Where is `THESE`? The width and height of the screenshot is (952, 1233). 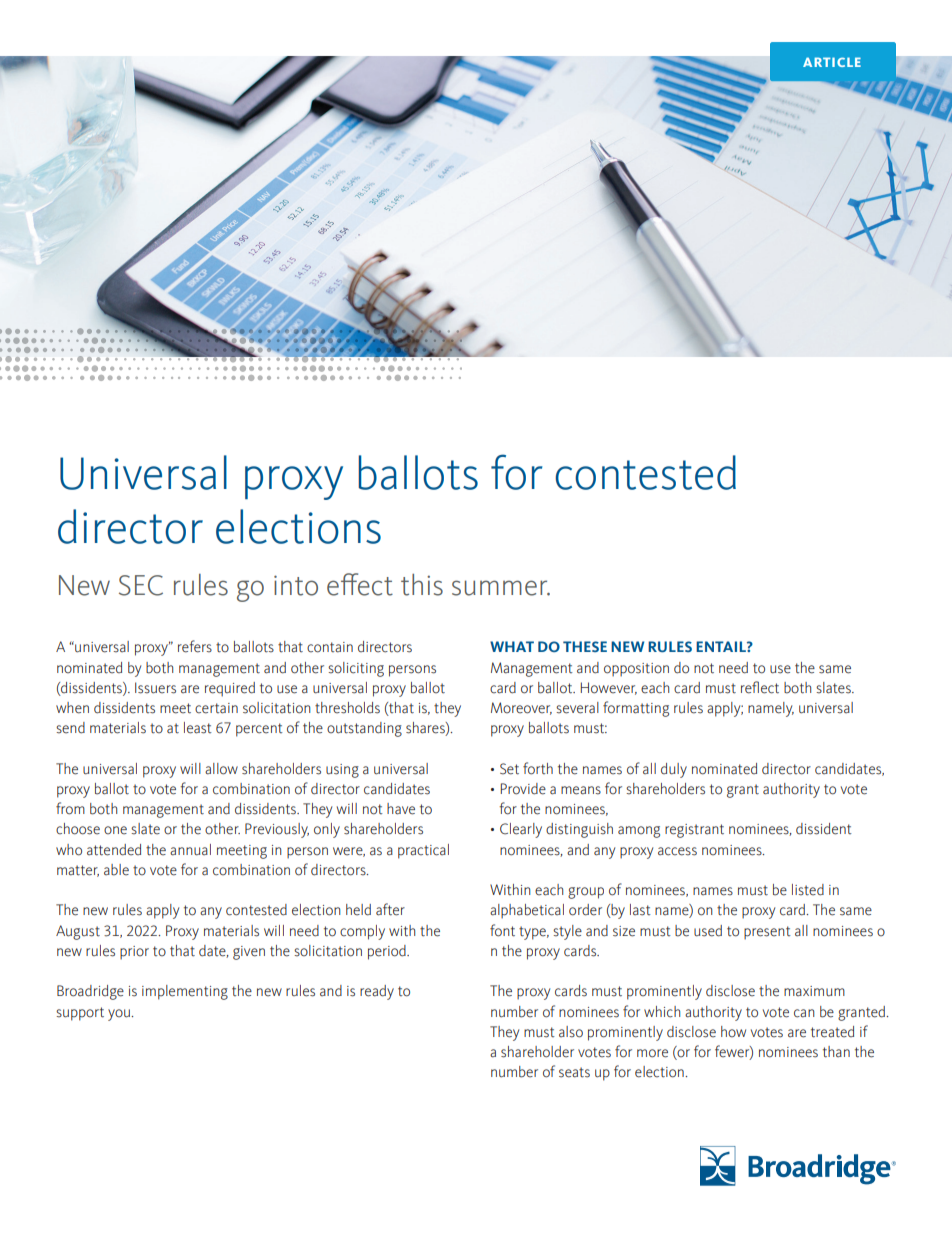 THESE is located at coordinates (585, 646).
